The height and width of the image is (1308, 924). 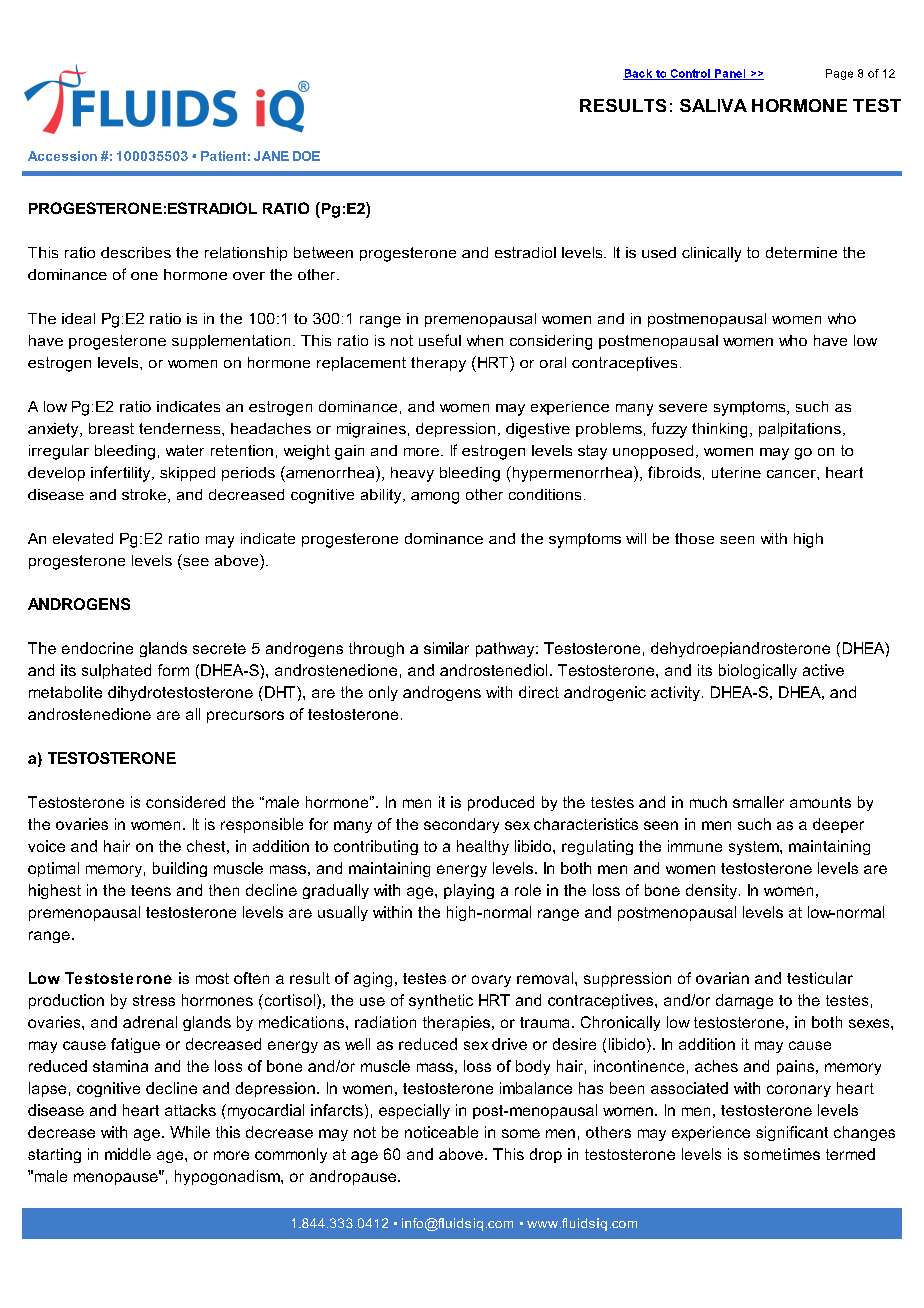 I want to click on DOE, so click(x=306, y=156).
